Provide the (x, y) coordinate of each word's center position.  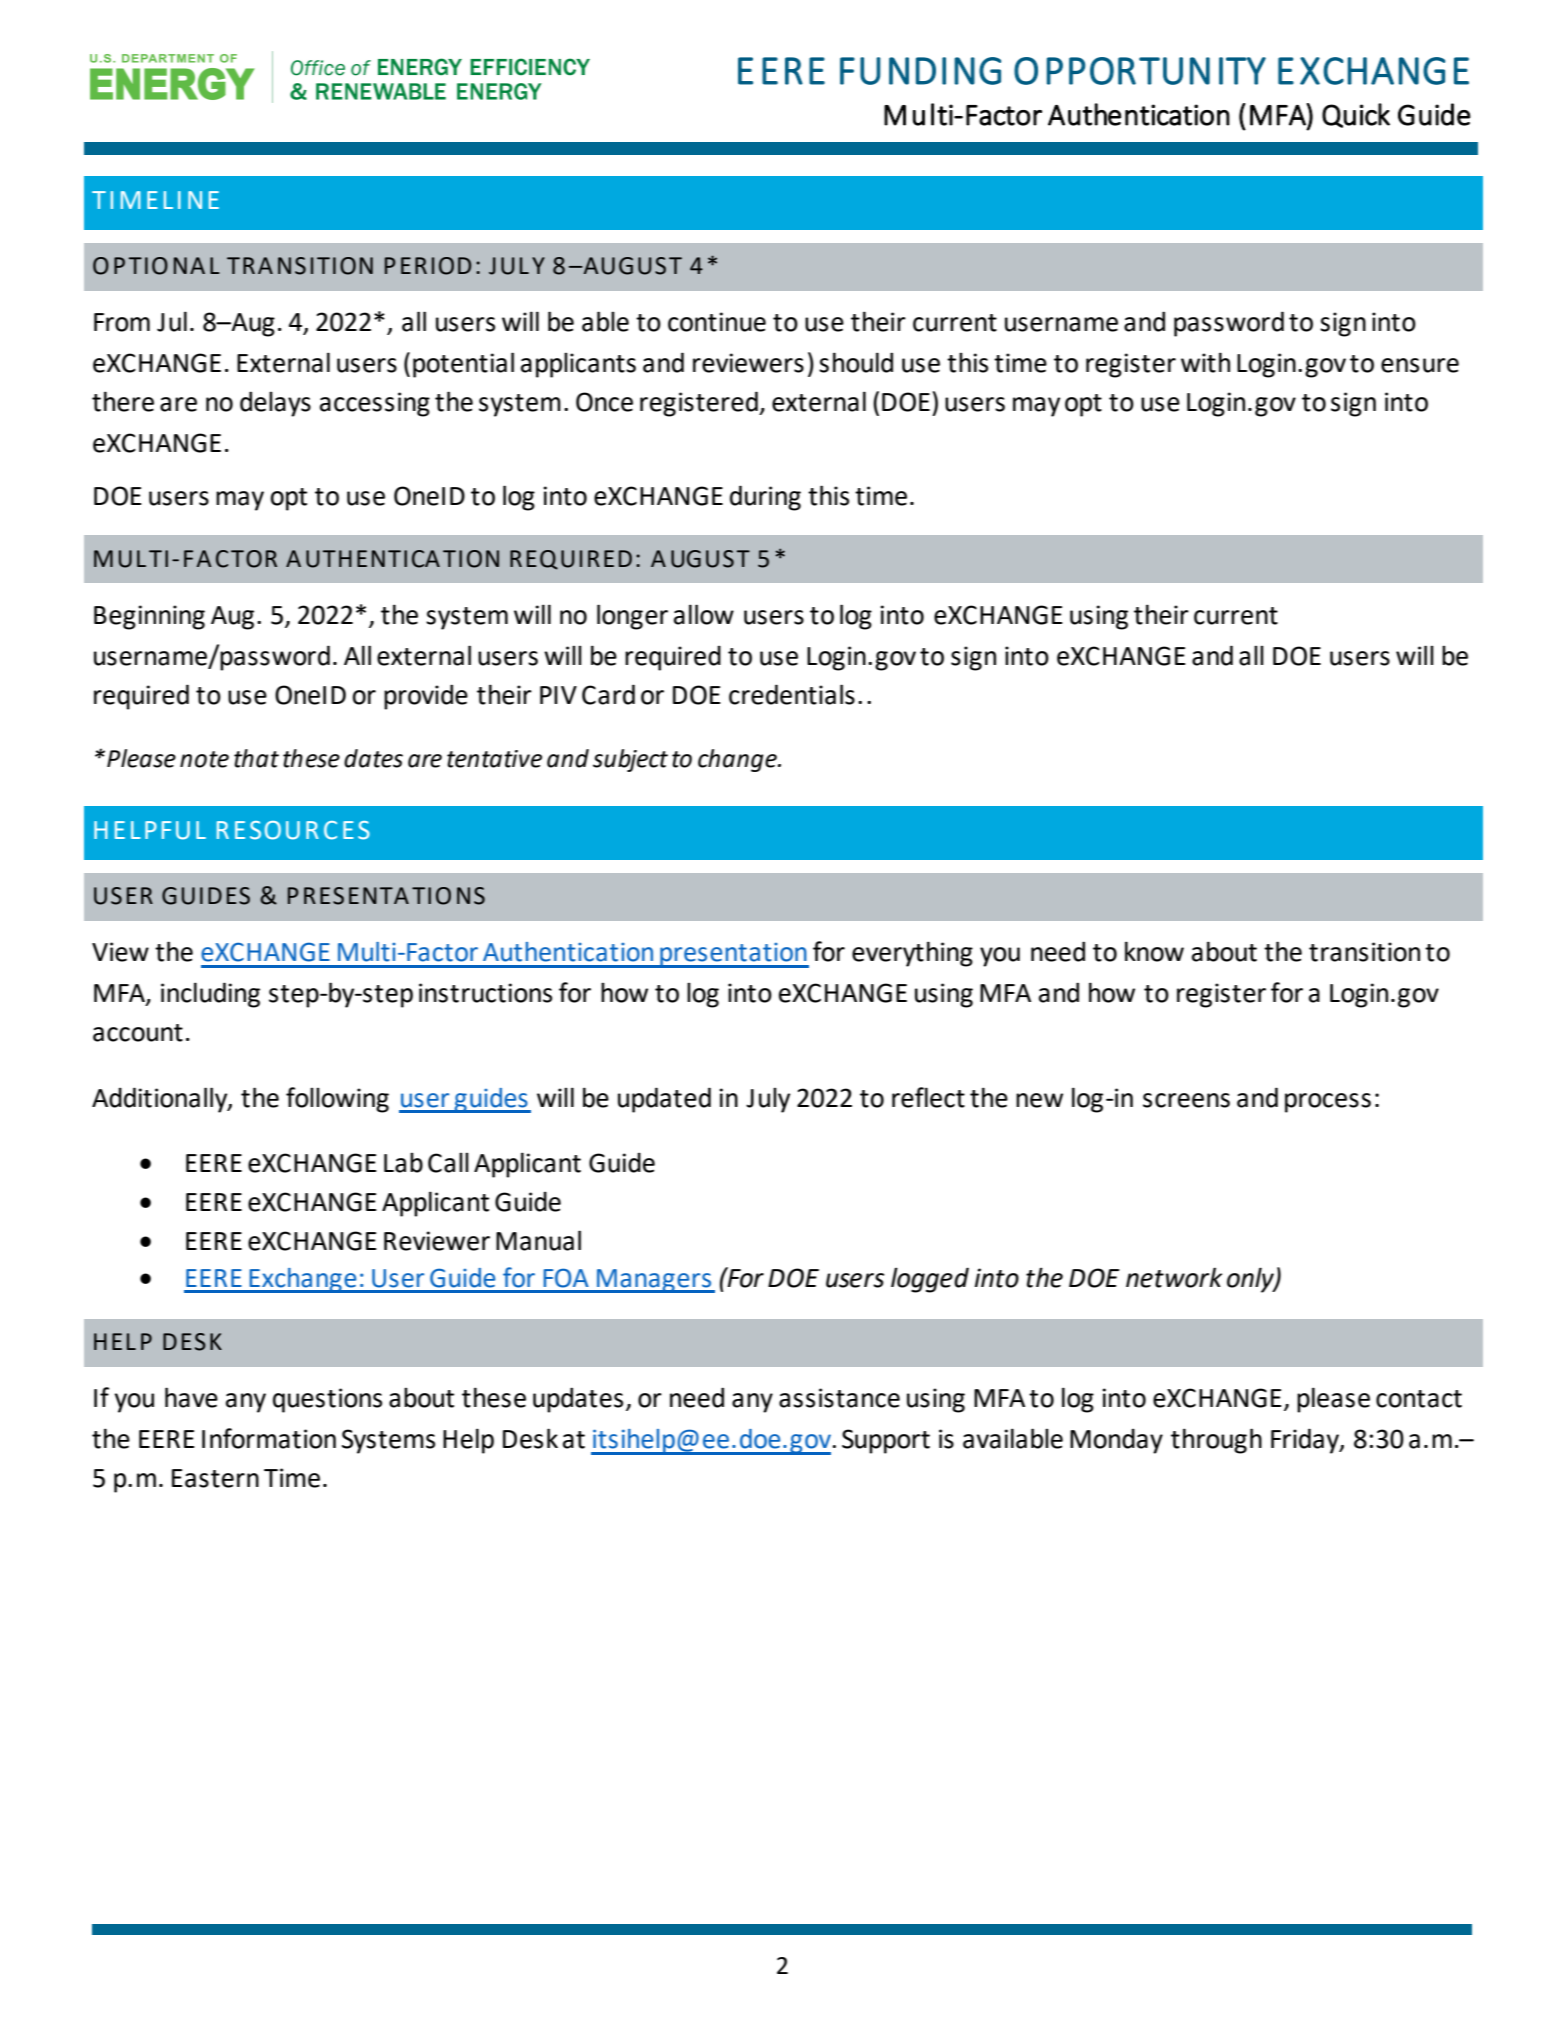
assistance (839, 1398)
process (1328, 1103)
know (1154, 951)
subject (630, 760)
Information (269, 1438)
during (765, 498)
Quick (1356, 115)
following (337, 1100)
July (768, 1100)
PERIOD (428, 266)
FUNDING (920, 71)
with (1205, 362)
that (256, 758)
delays (275, 404)
